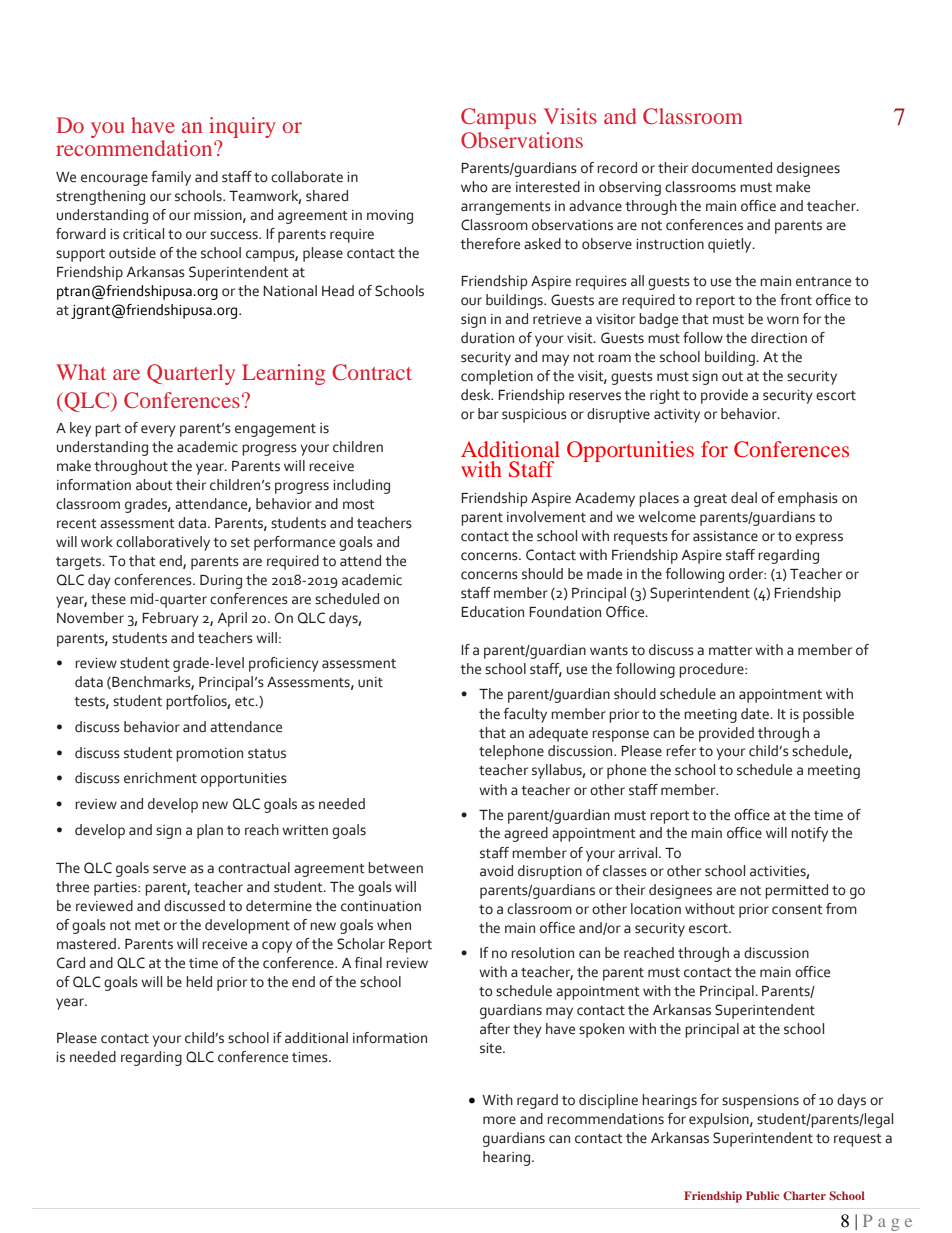 The image size is (952, 1233). Describe the element at coordinates (497, 377) in the image. I see `completion` at that location.
